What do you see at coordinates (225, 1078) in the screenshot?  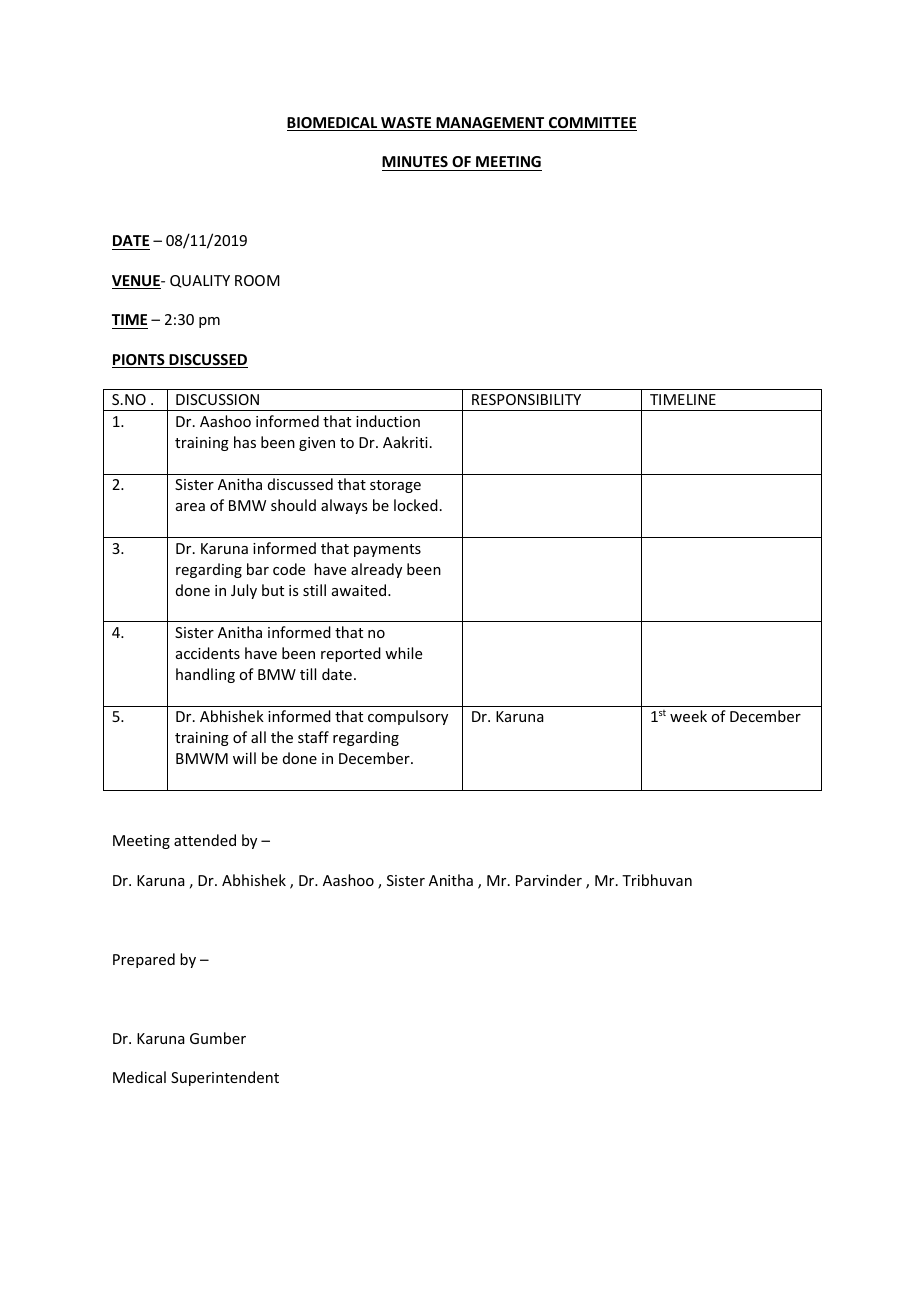 I see `Superintendent` at bounding box center [225, 1078].
